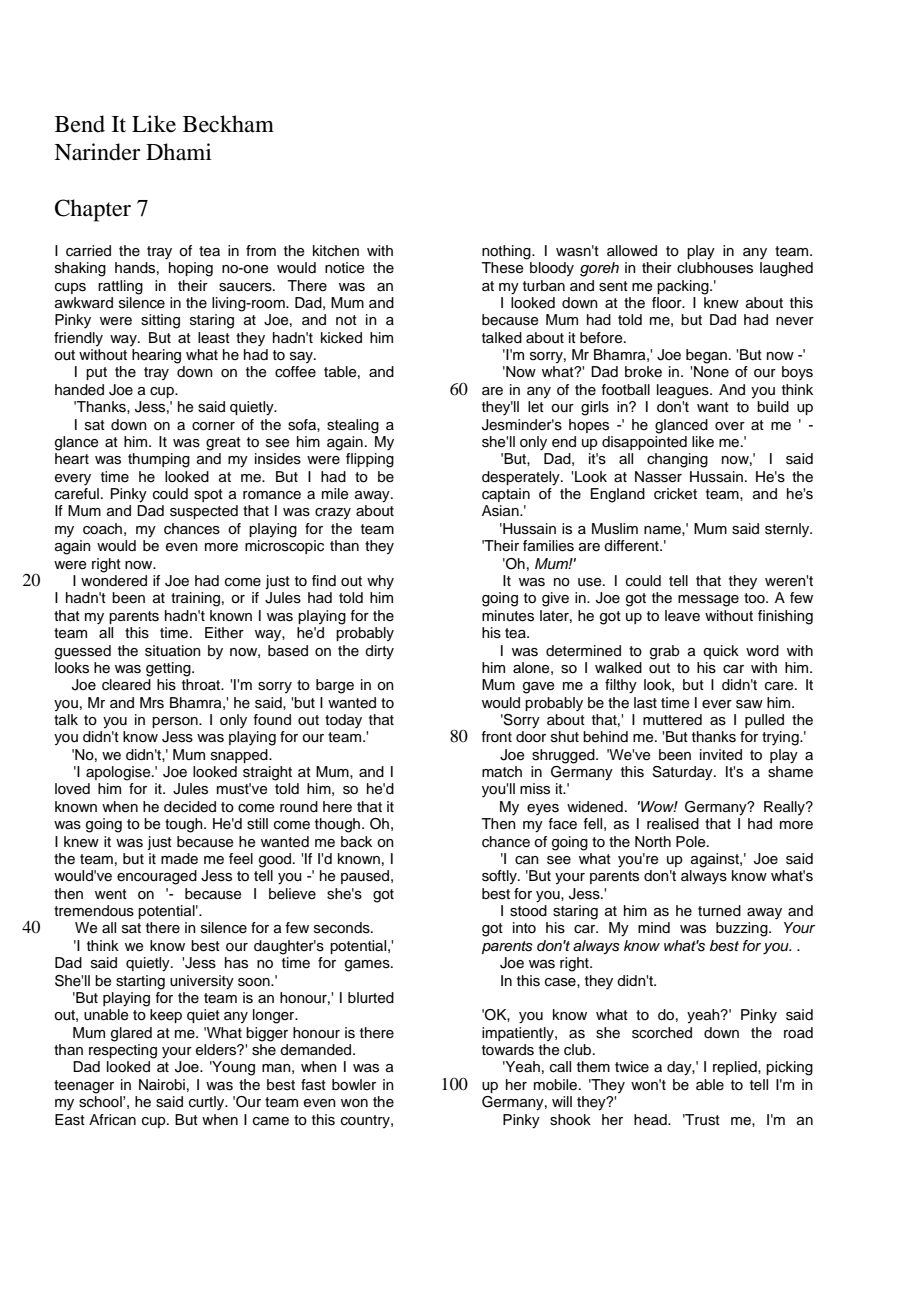 This screenshot has height=1308, width=924. What do you see at coordinates (159, 460) in the screenshot?
I see `thumping` at bounding box center [159, 460].
